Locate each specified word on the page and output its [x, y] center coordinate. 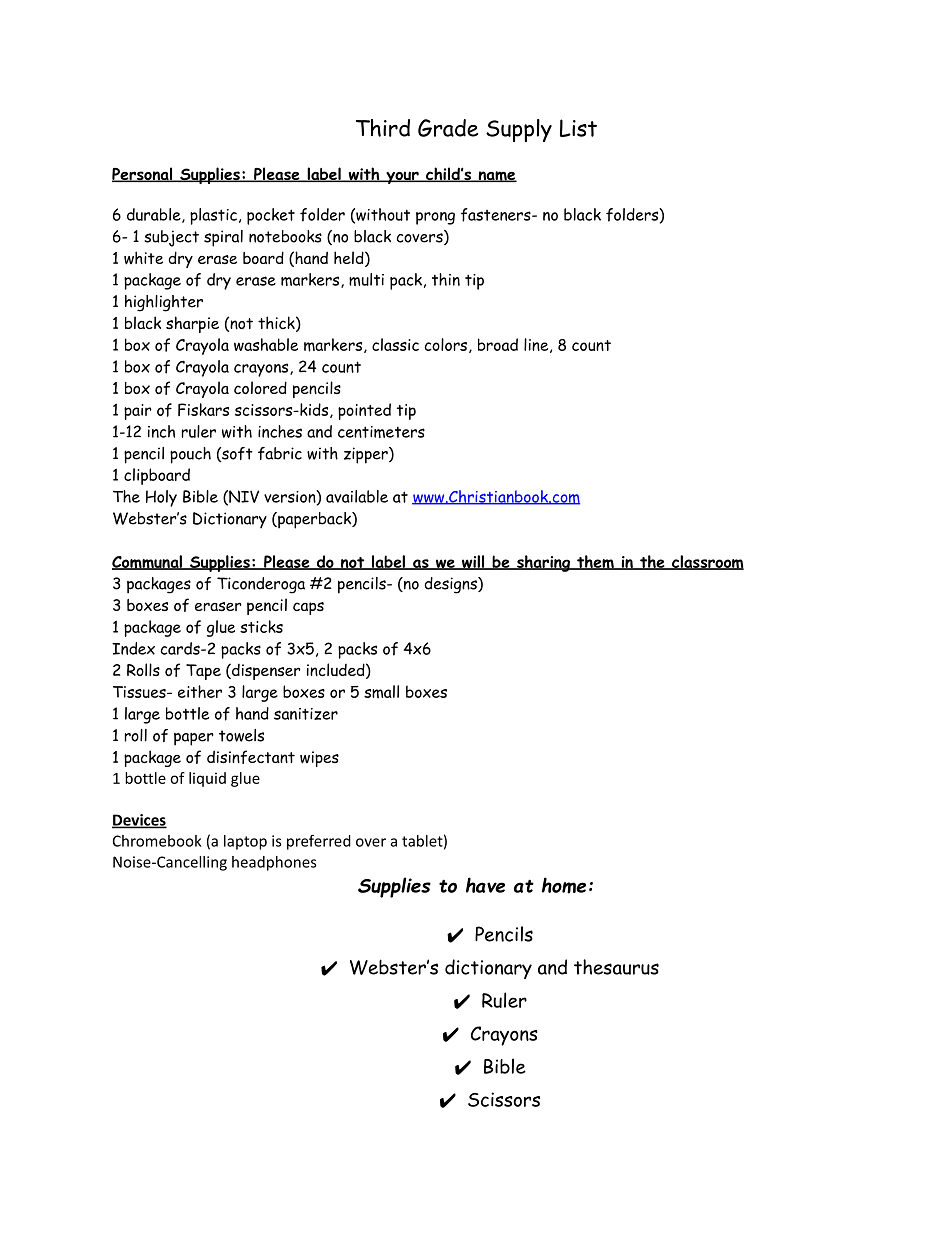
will [473, 562]
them [595, 562]
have [485, 885]
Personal [143, 174]
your [402, 177]
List [578, 128]
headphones [274, 863]
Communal [148, 562]
